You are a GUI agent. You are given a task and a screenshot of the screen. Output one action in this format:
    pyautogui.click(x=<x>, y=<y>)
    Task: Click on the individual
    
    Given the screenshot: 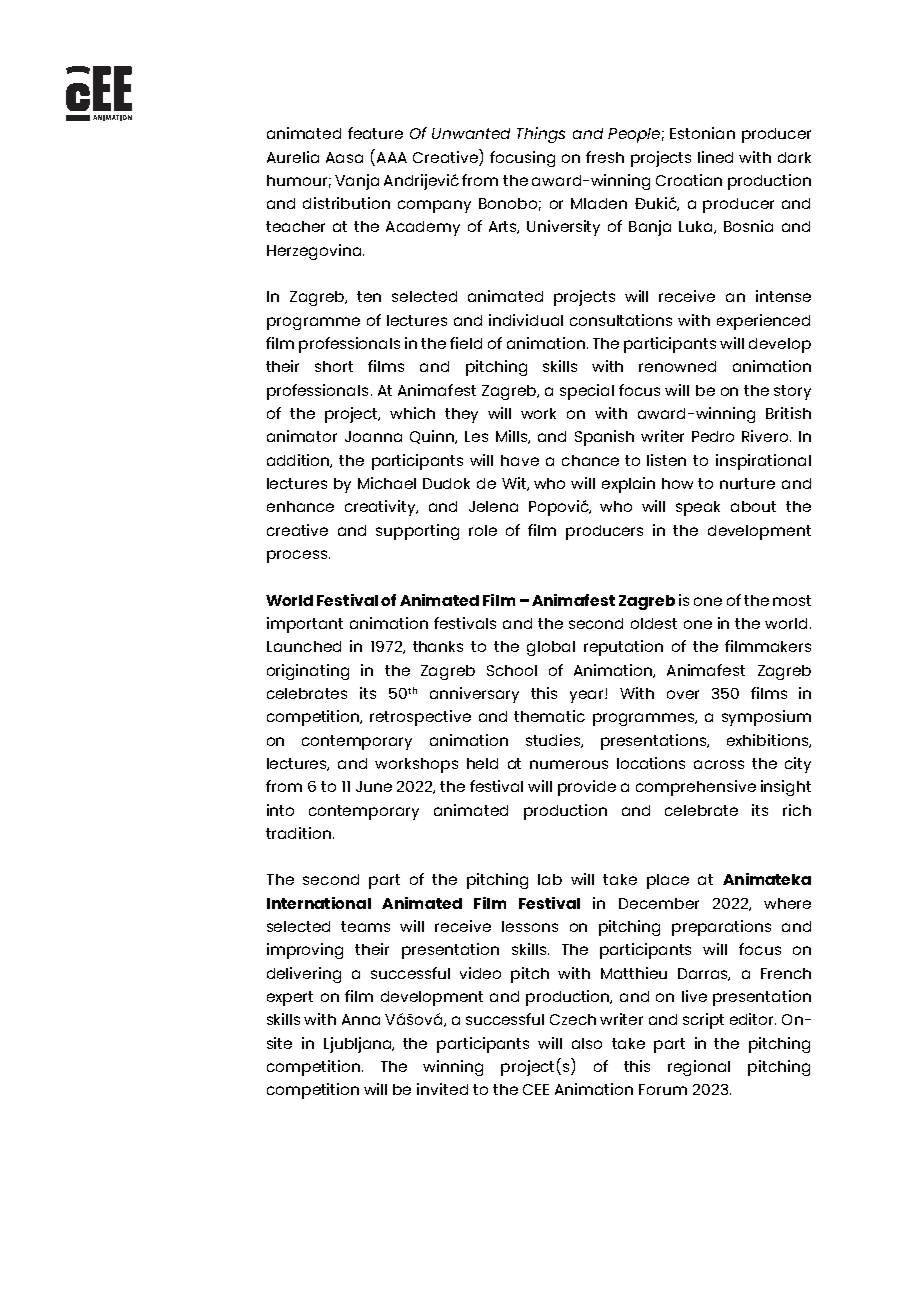 What is the action you would take?
    pyautogui.click(x=526, y=320)
